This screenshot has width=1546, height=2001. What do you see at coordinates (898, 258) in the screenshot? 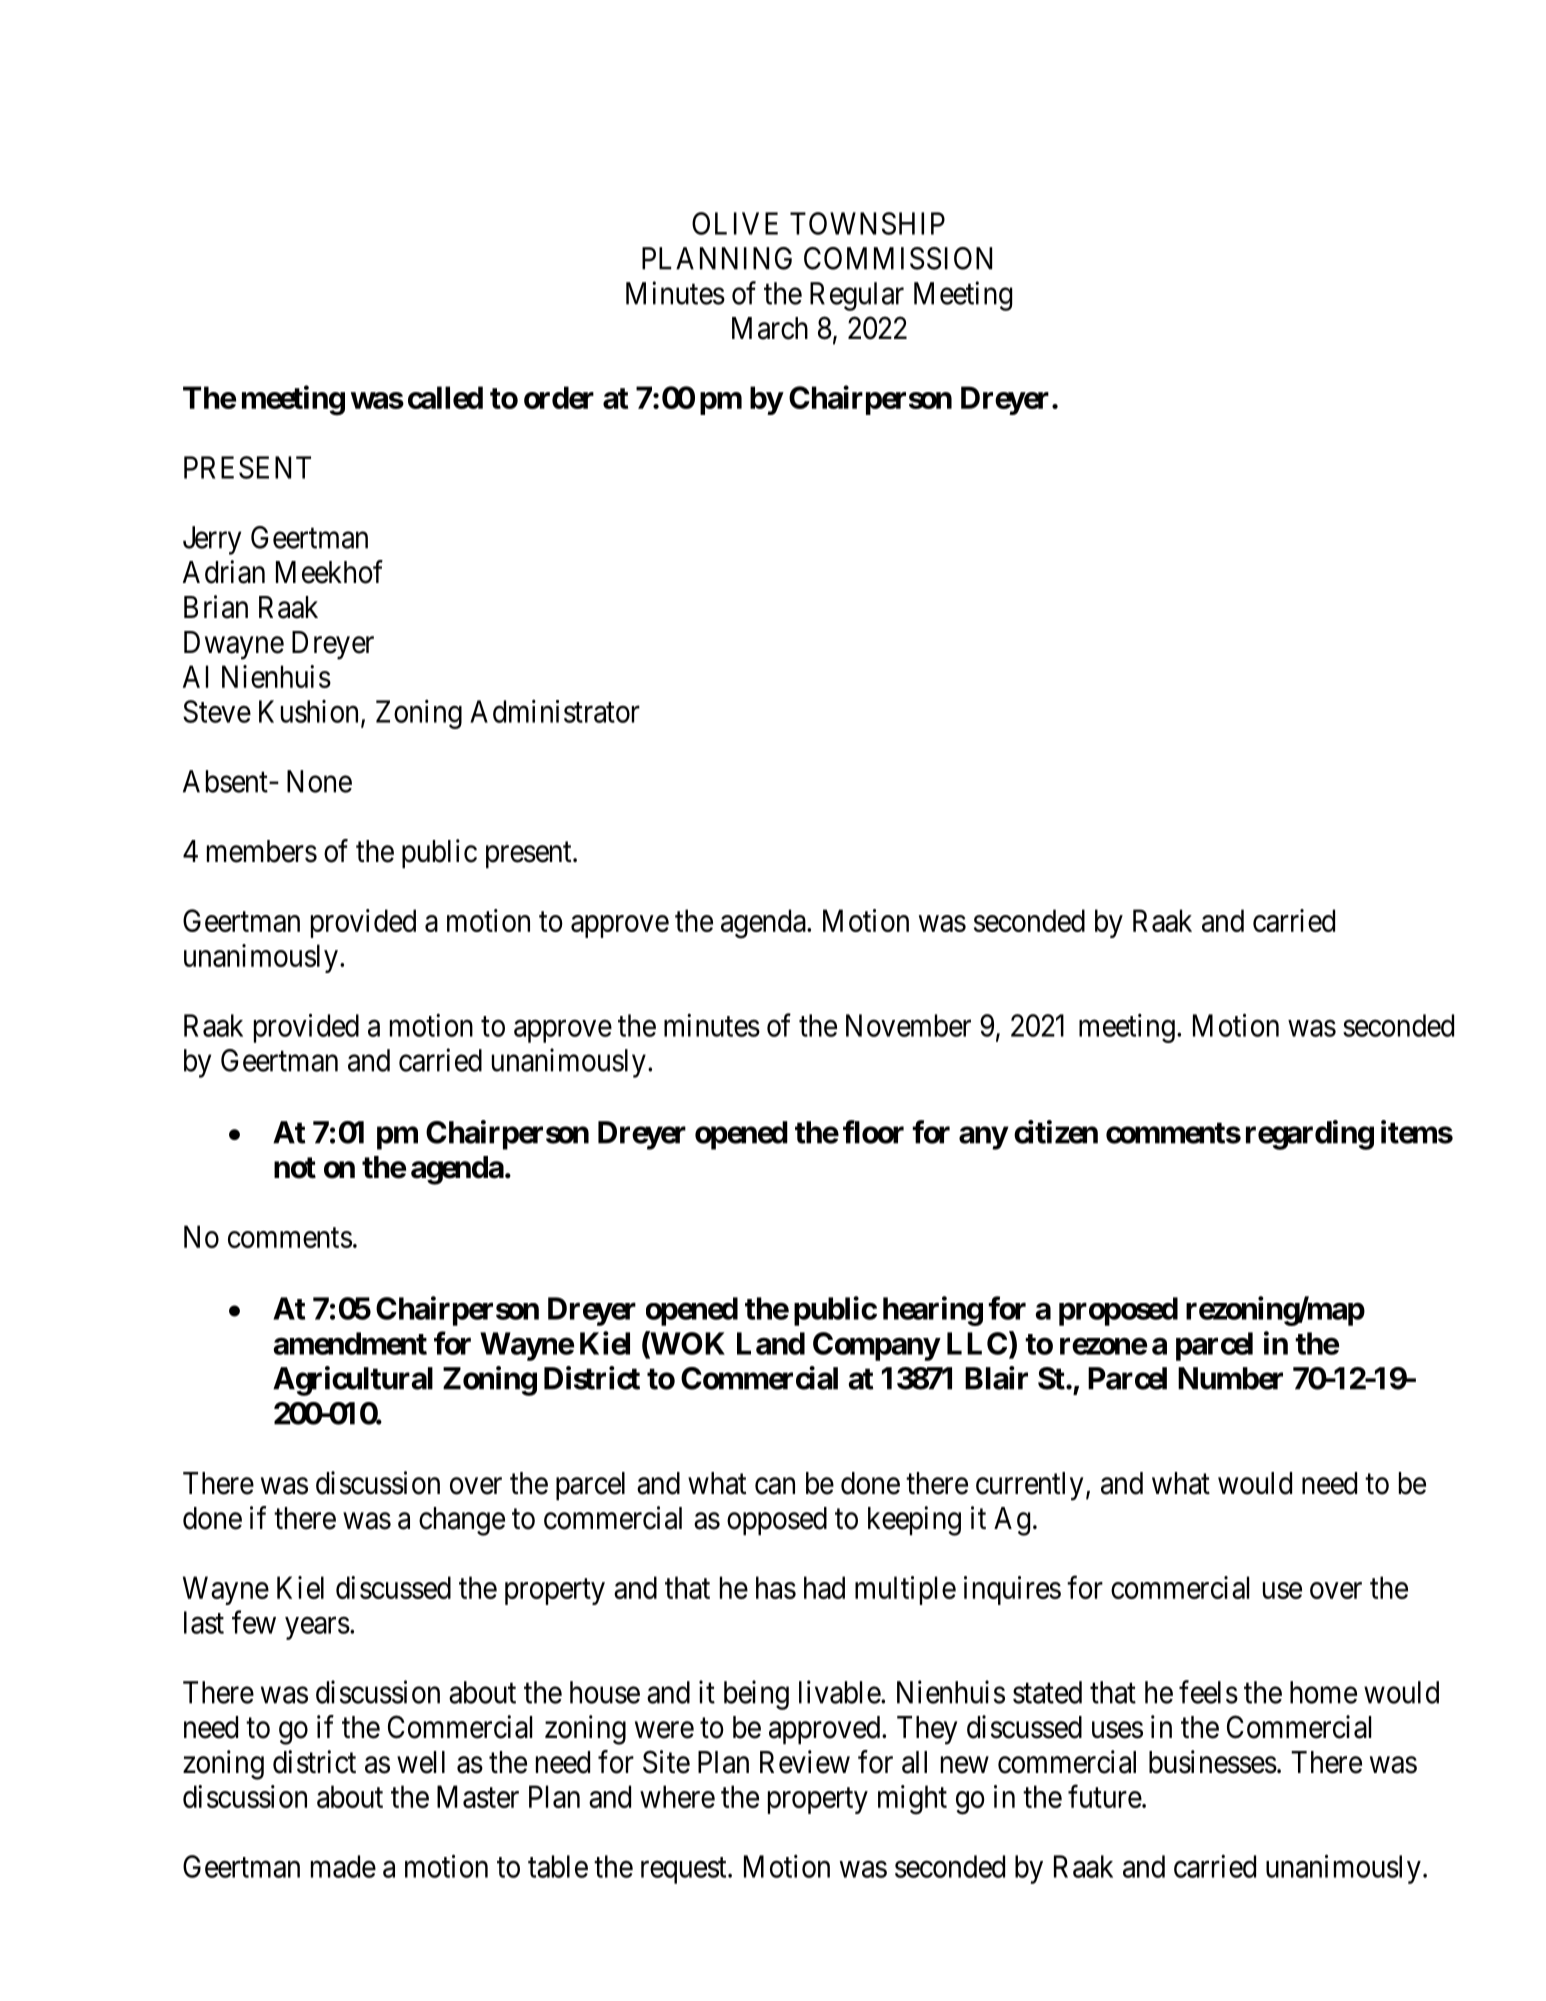
I see `COMMISSION` at bounding box center [898, 258].
